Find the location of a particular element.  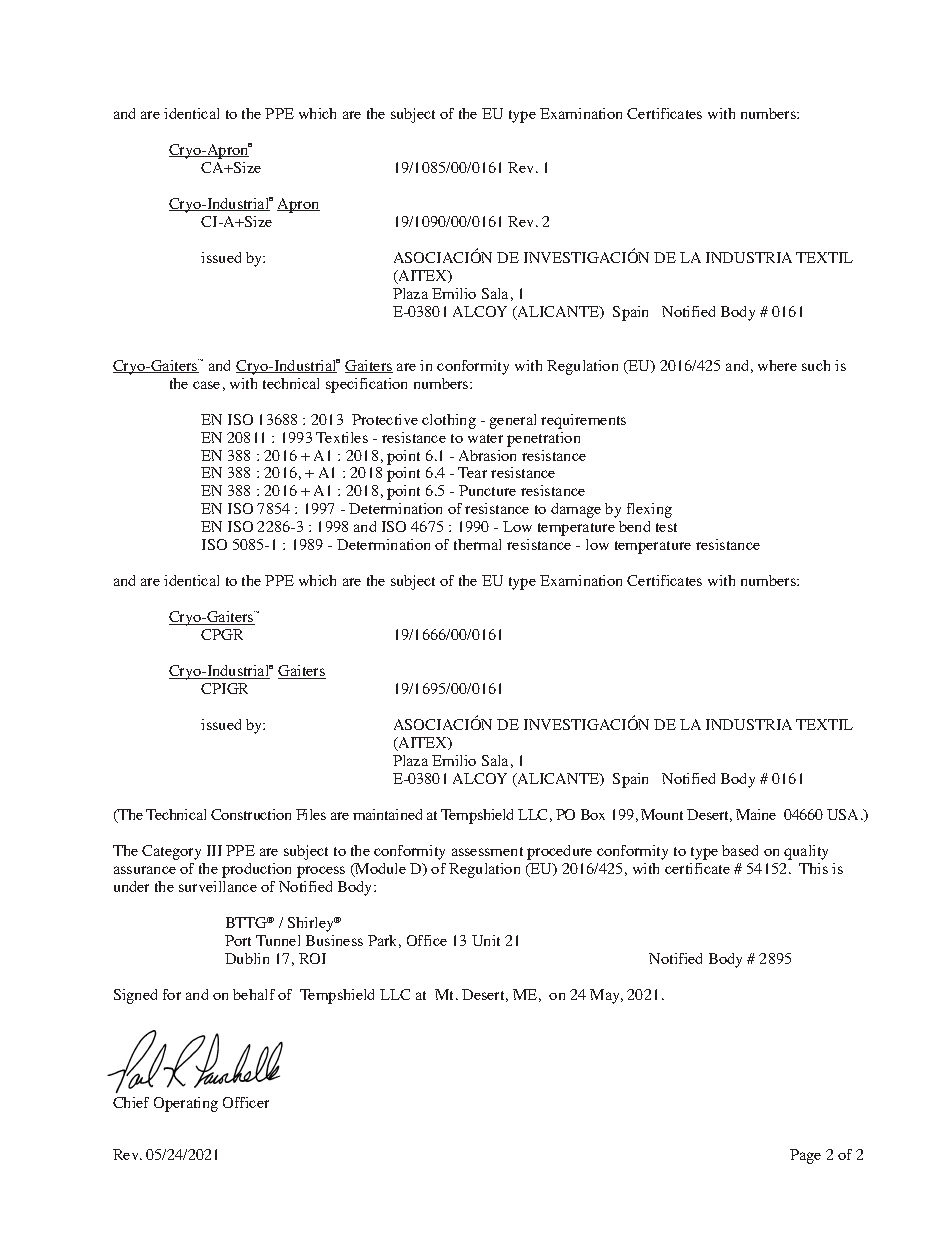

Operating is located at coordinates (186, 1104).
